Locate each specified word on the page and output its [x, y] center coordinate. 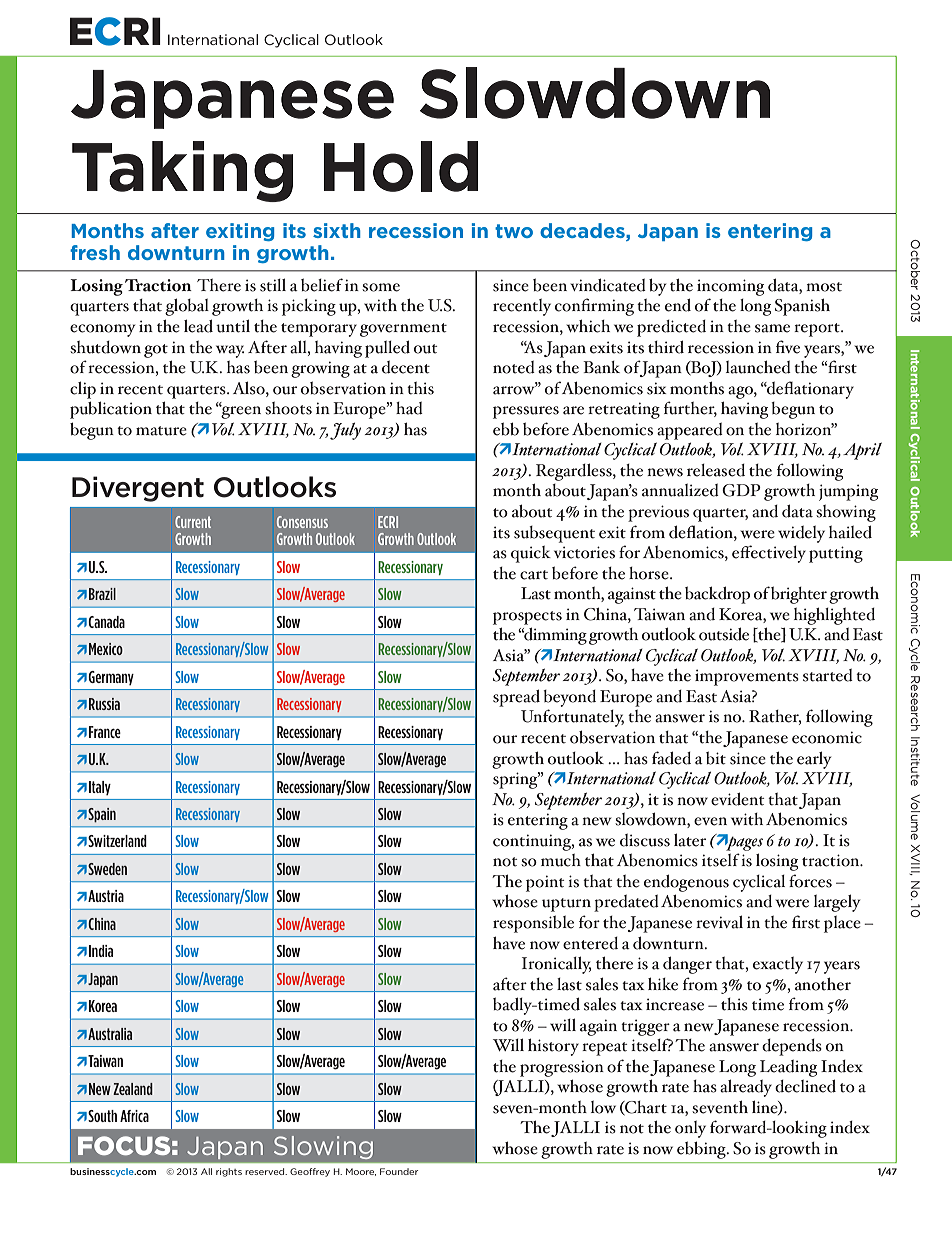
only [690, 1129]
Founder [399, 1171]
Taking [182, 171]
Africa [134, 1116]
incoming [730, 287]
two [514, 231]
